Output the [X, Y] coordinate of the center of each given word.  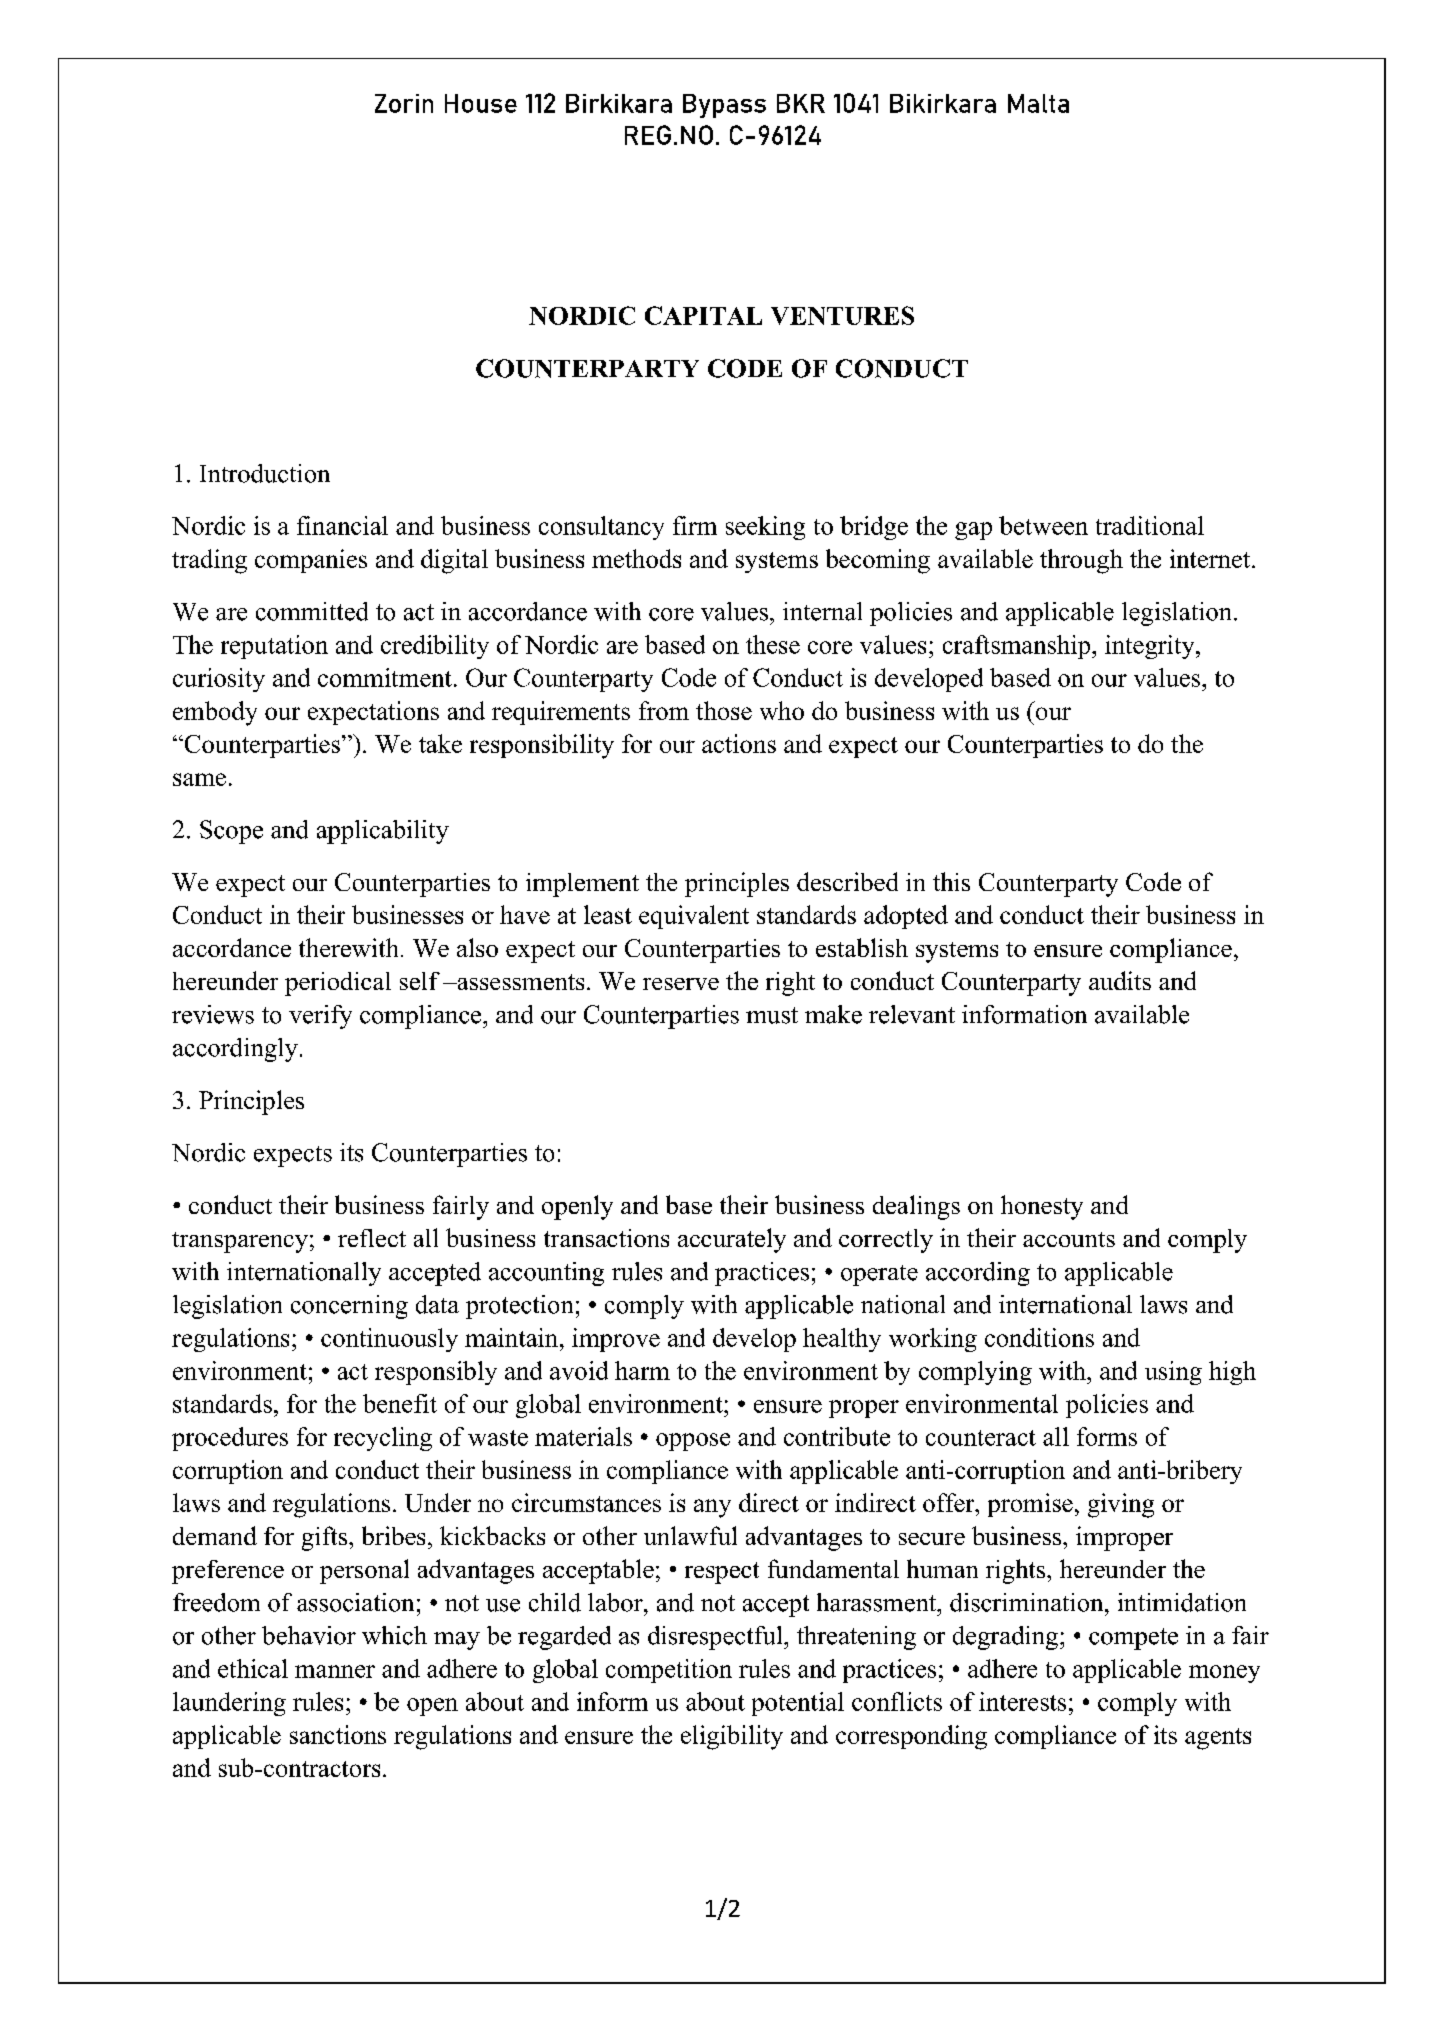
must [772, 1015]
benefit [400, 1403]
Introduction [265, 473]
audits [1120, 980]
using [1173, 1373]
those [724, 710]
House [481, 103]
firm [695, 525]
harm [642, 1370]
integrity [1151, 647]
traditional [1150, 525]
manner [335, 1671]
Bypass [724, 106]
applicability [383, 832]
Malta [1038, 103]
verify [320, 1017]
